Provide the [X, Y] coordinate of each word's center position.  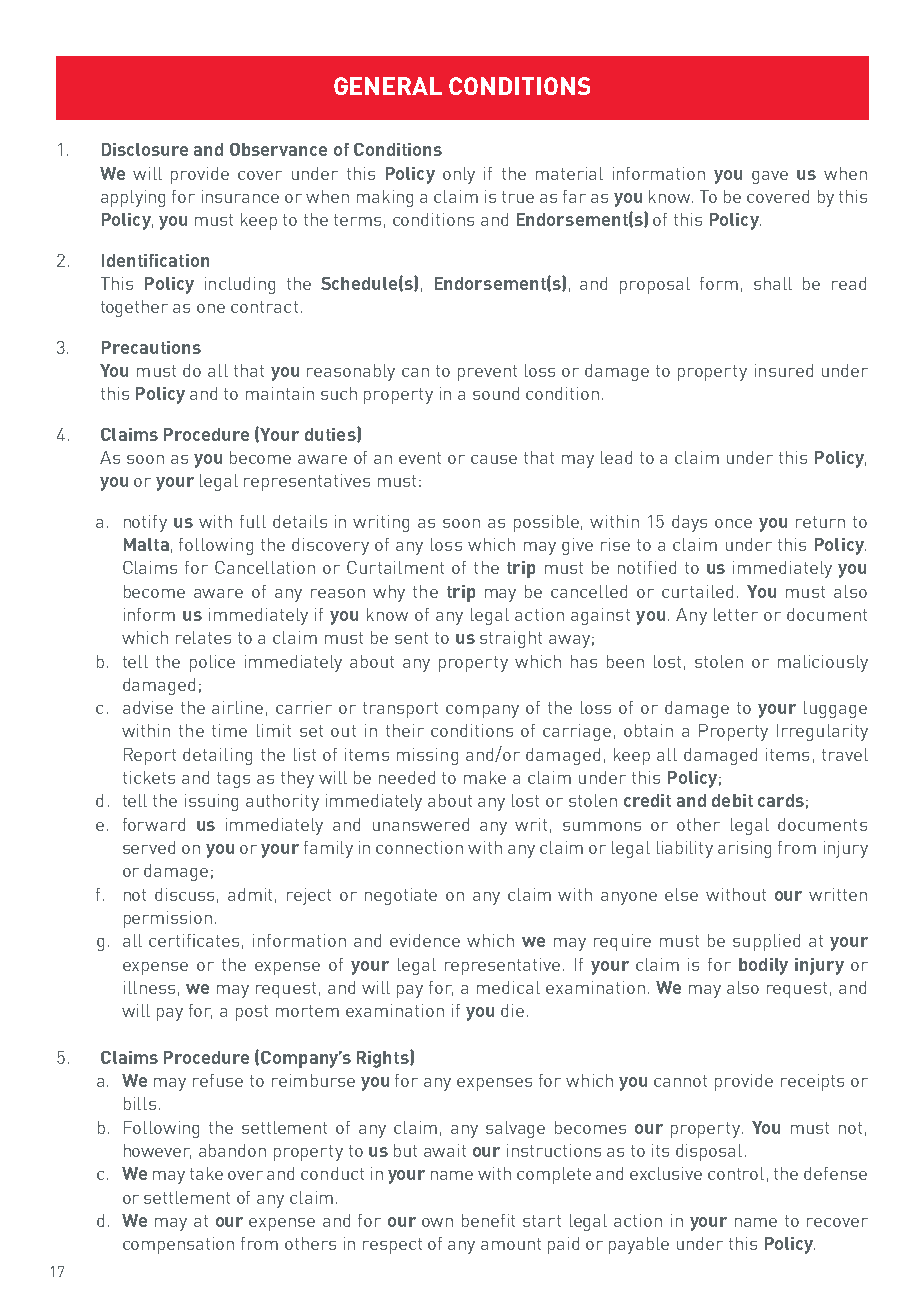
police [212, 663]
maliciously [823, 663]
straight [511, 639]
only [459, 175]
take [206, 1173]
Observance [278, 149]
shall [773, 283]
